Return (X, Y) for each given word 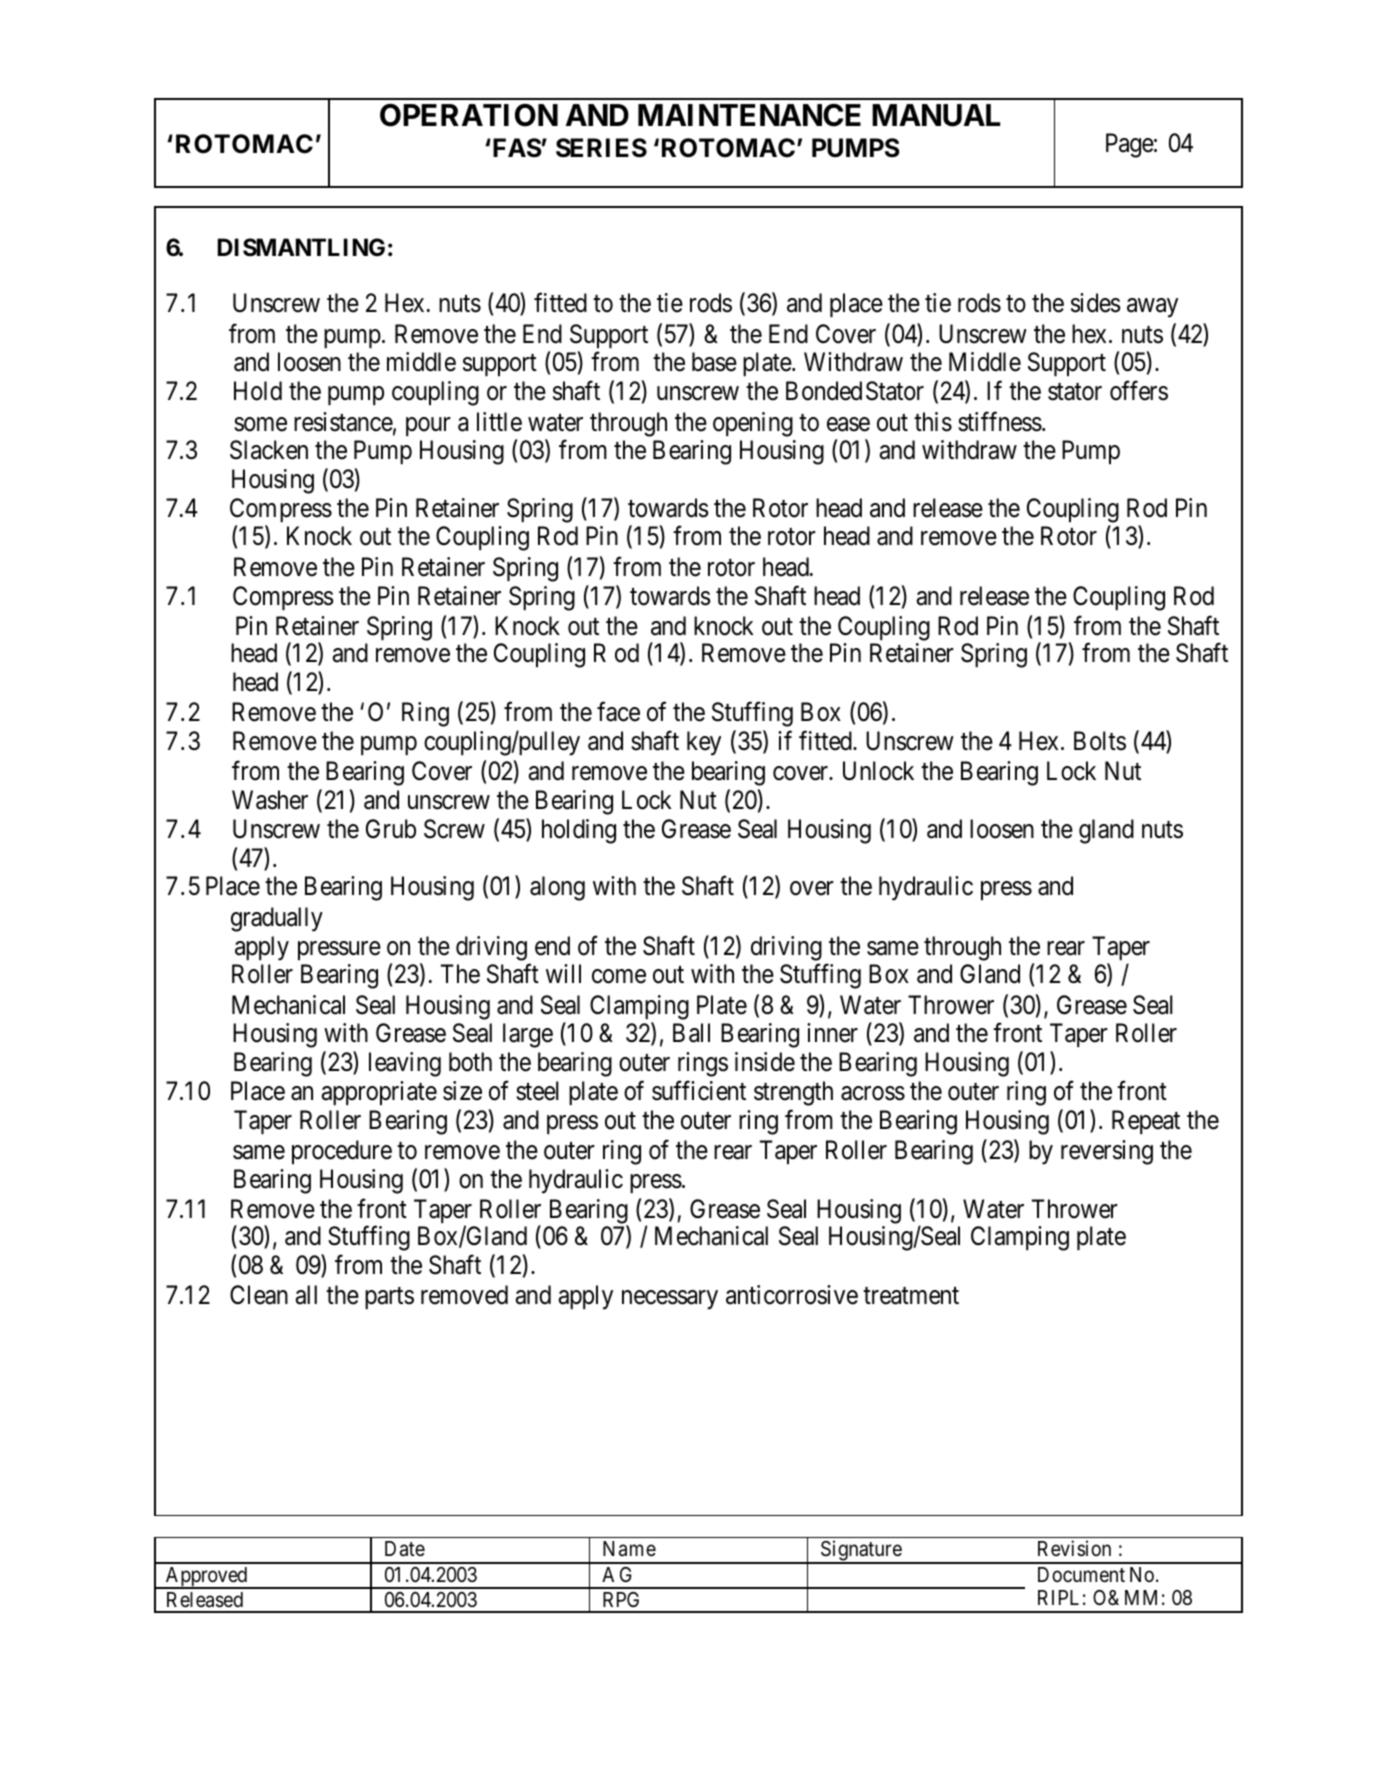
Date (405, 1549)
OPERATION (469, 115)
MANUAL (936, 115)
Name (629, 1549)
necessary (670, 1300)
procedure (342, 1152)
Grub (391, 829)
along (557, 888)
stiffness (1000, 421)
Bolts (1100, 741)
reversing (1107, 1152)
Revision (1074, 1548)
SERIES (601, 148)
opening (753, 424)
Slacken (269, 450)
